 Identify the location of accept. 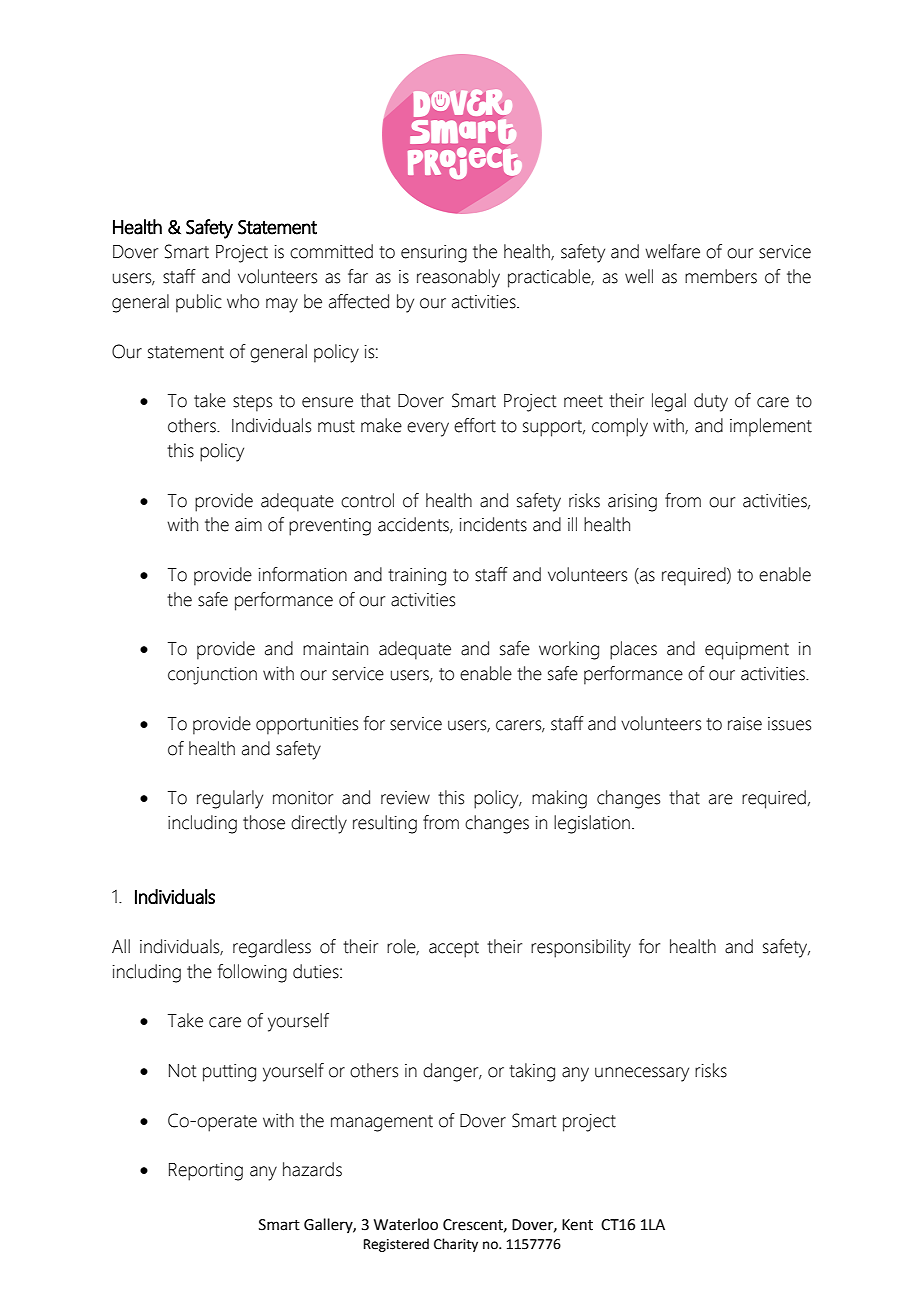
(454, 949).
